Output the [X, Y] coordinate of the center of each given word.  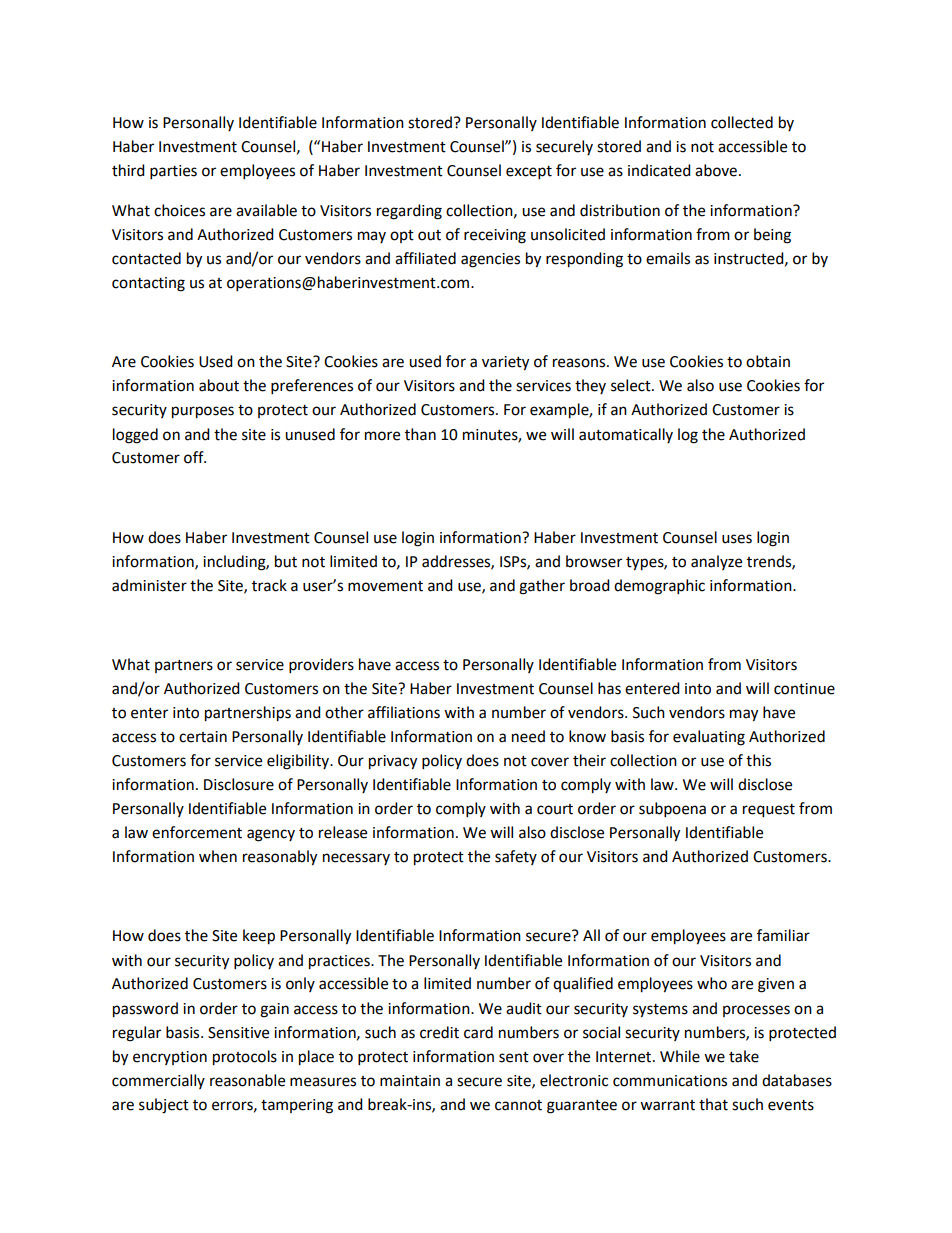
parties [173, 172]
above [716, 170]
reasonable [247, 1080]
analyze [716, 562]
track [269, 585]
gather [542, 587]
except [529, 173]
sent [514, 1057]
